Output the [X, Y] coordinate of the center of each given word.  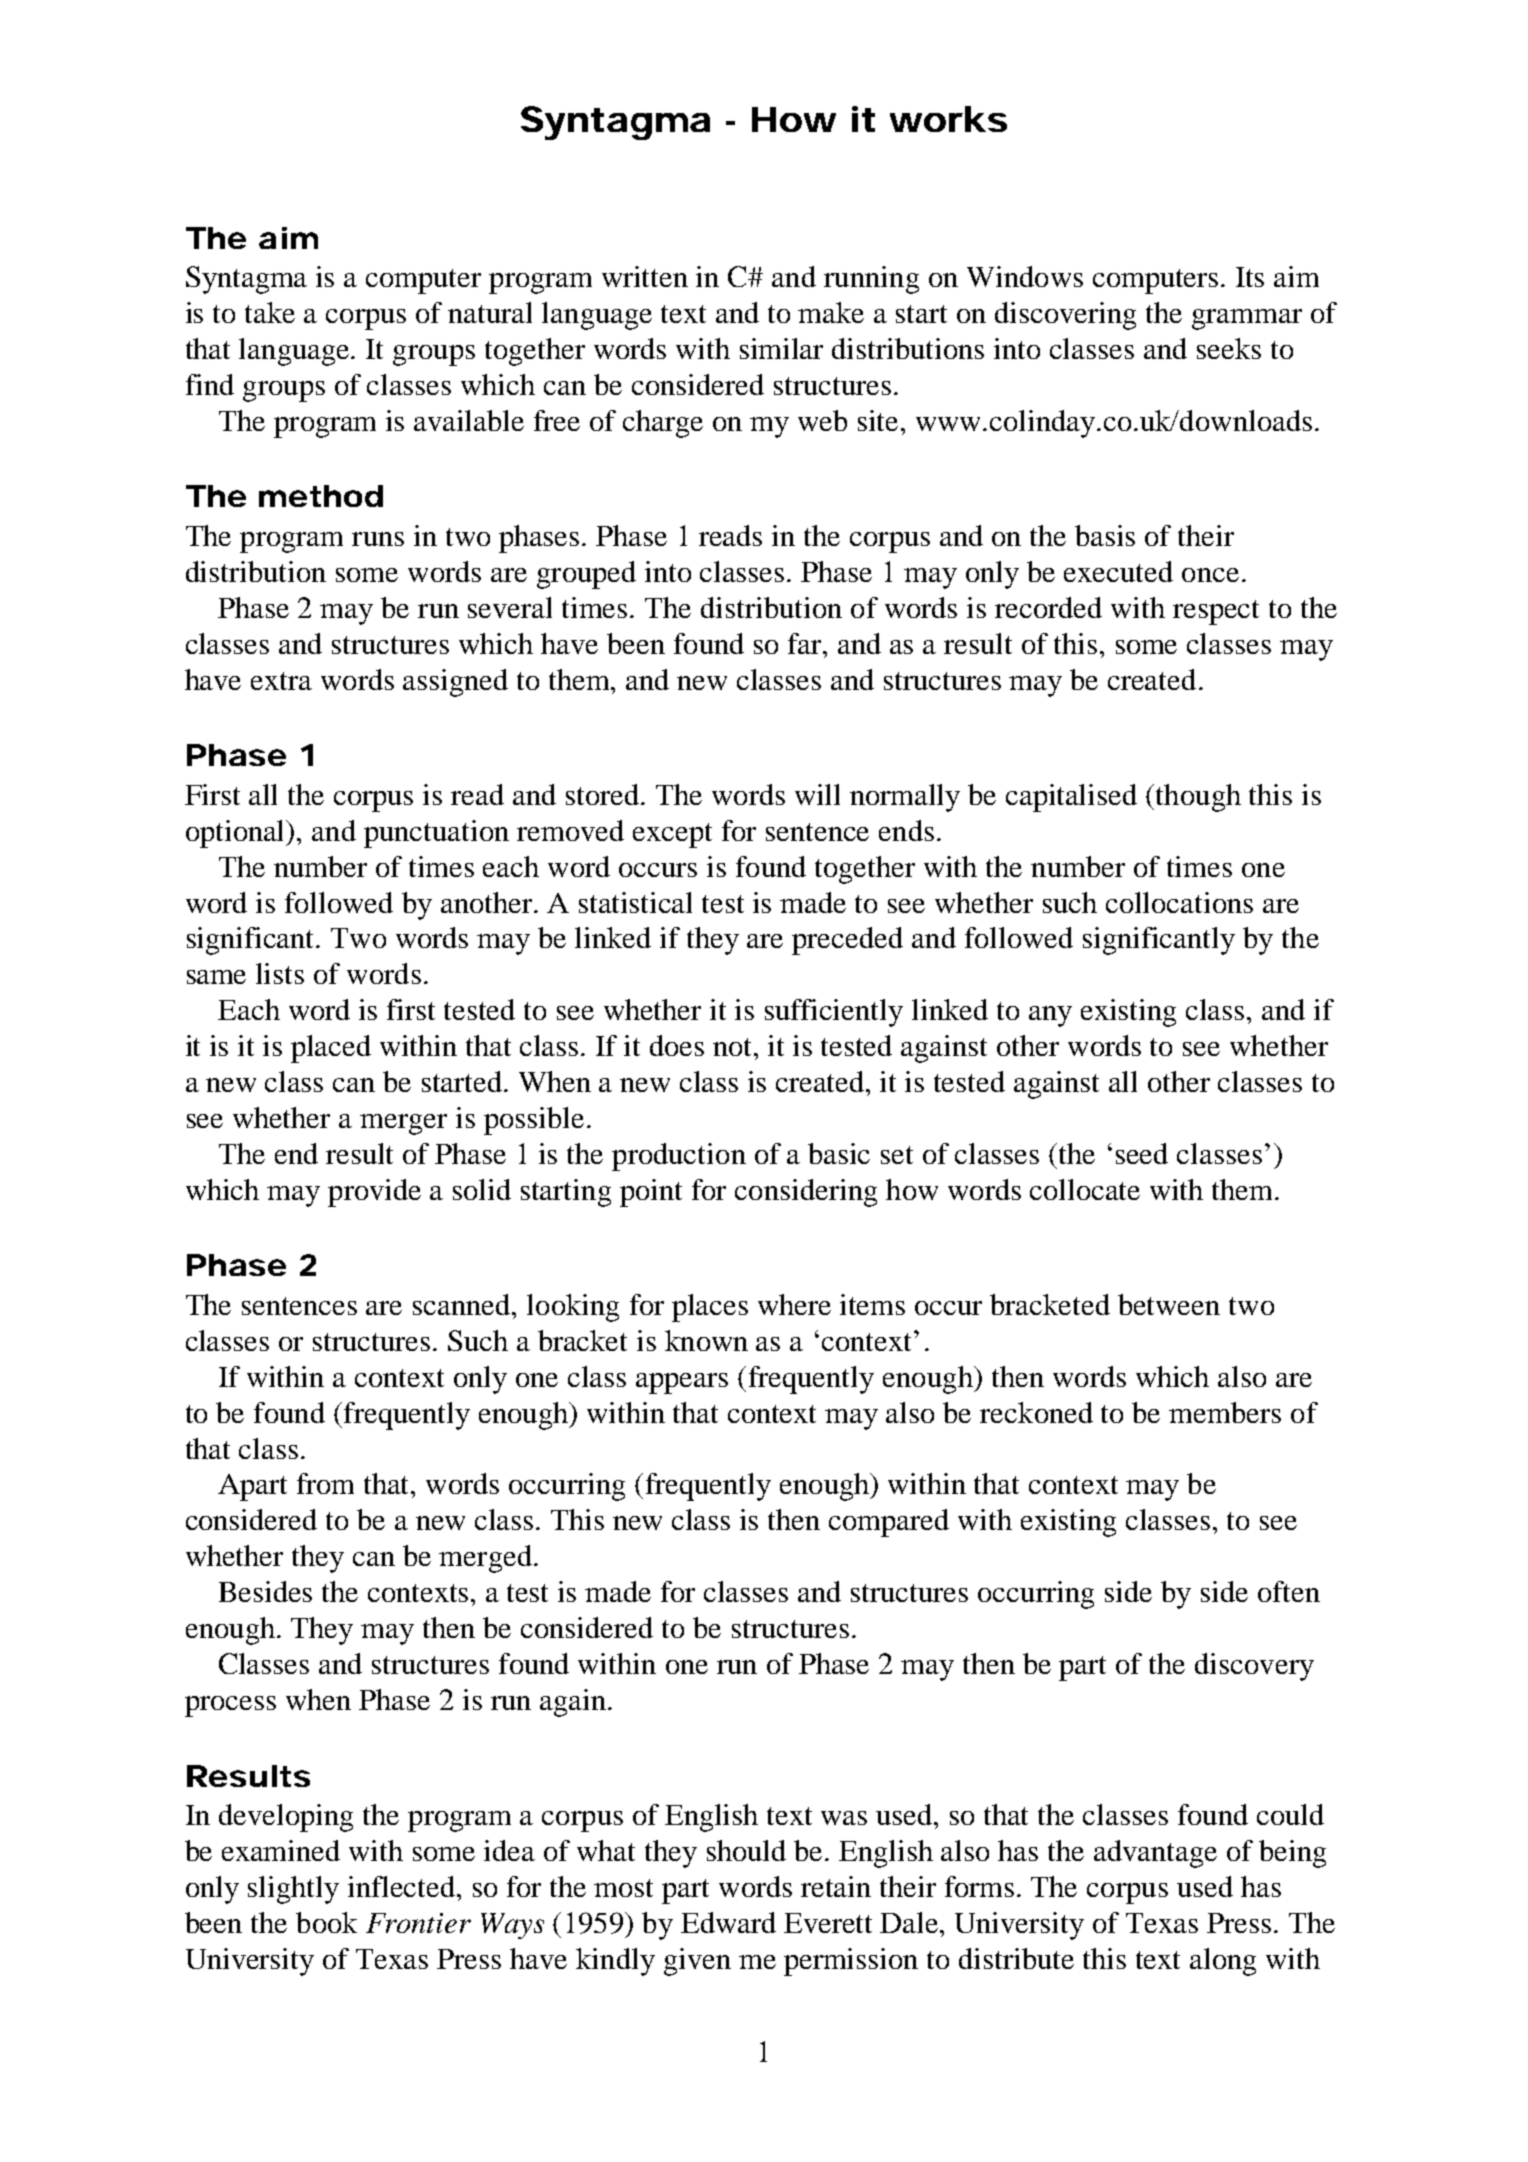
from [325, 1483]
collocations [1179, 902]
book [326, 1922]
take [270, 312]
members [1225, 1412]
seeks [1229, 348]
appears [682, 1383]
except [672, 835]
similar [781, 348]
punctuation [436, 834]
